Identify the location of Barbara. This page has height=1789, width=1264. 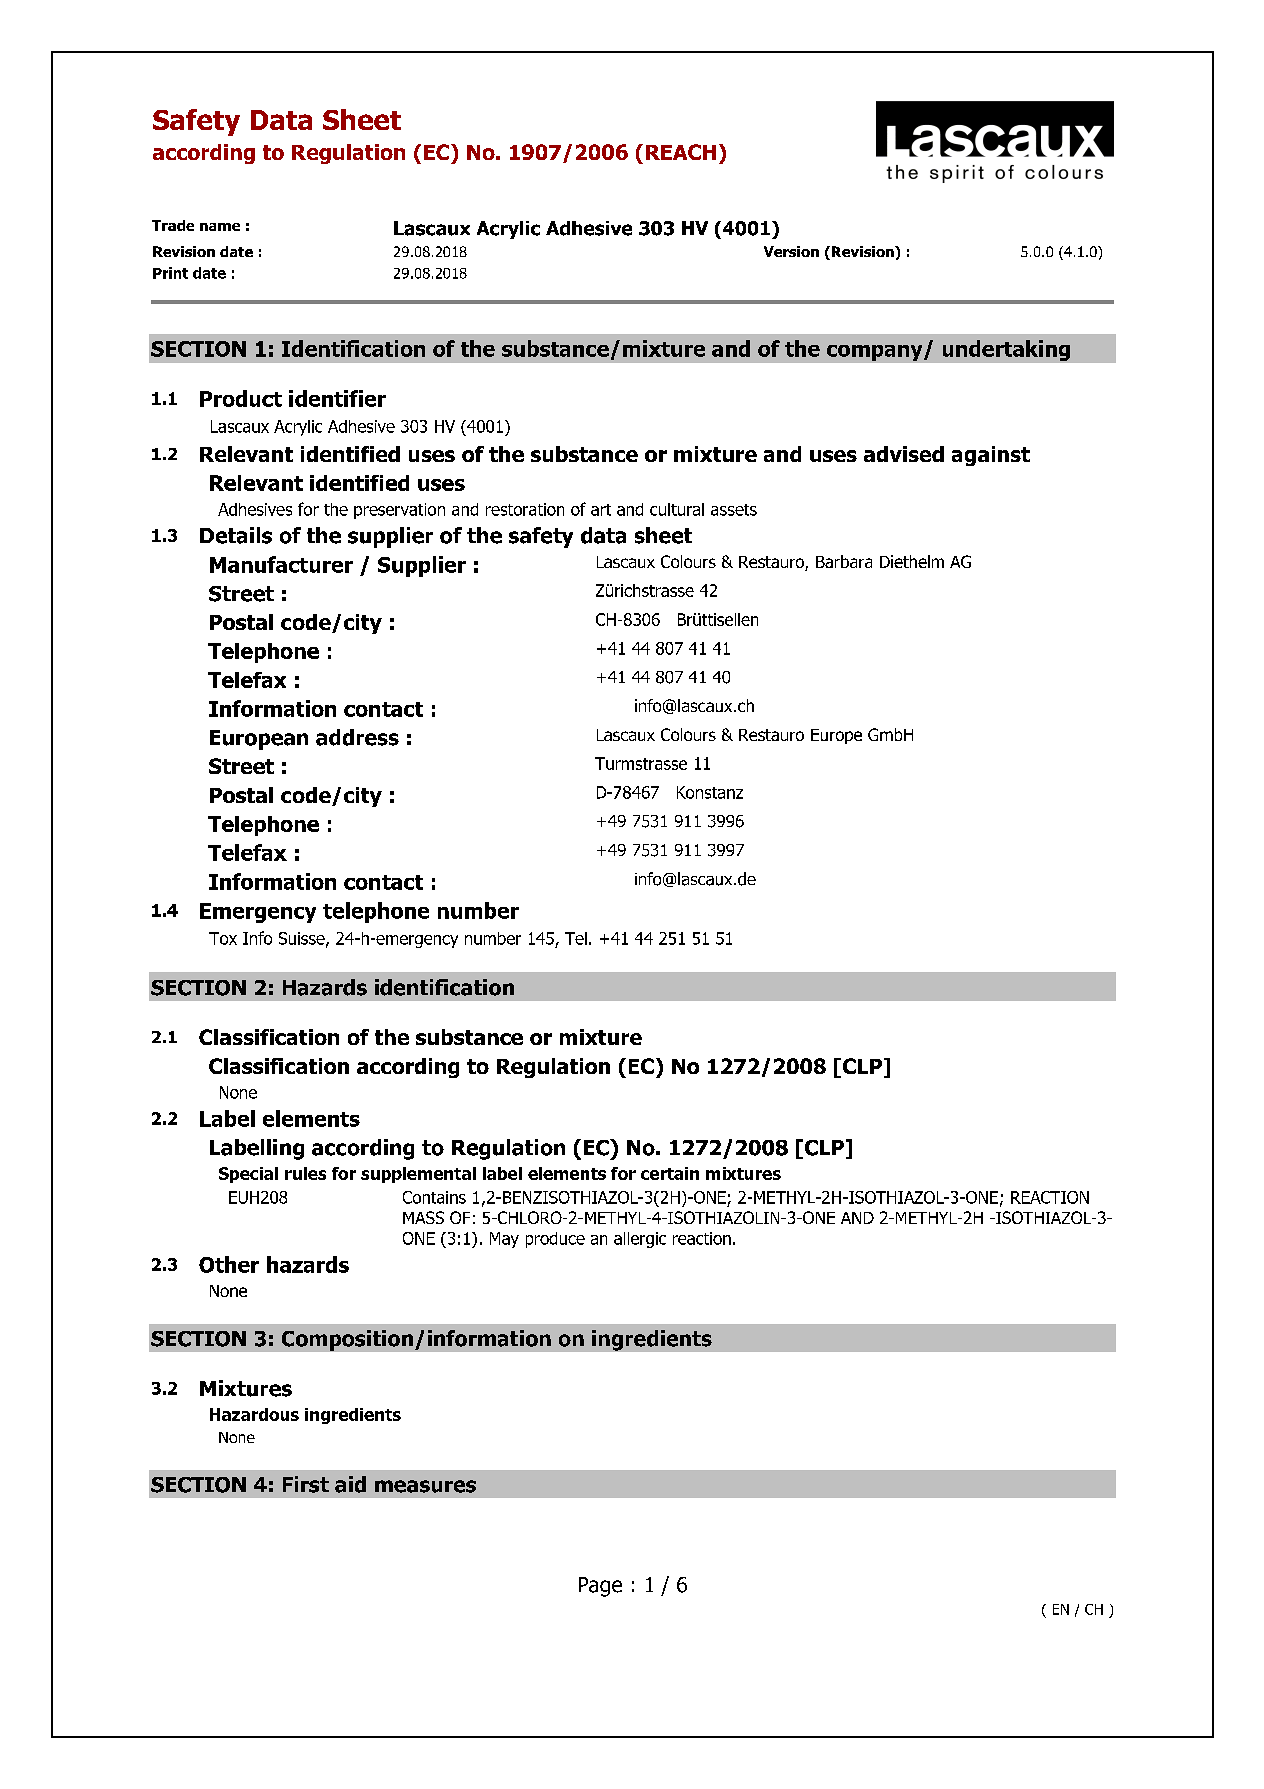
(844, 561).
